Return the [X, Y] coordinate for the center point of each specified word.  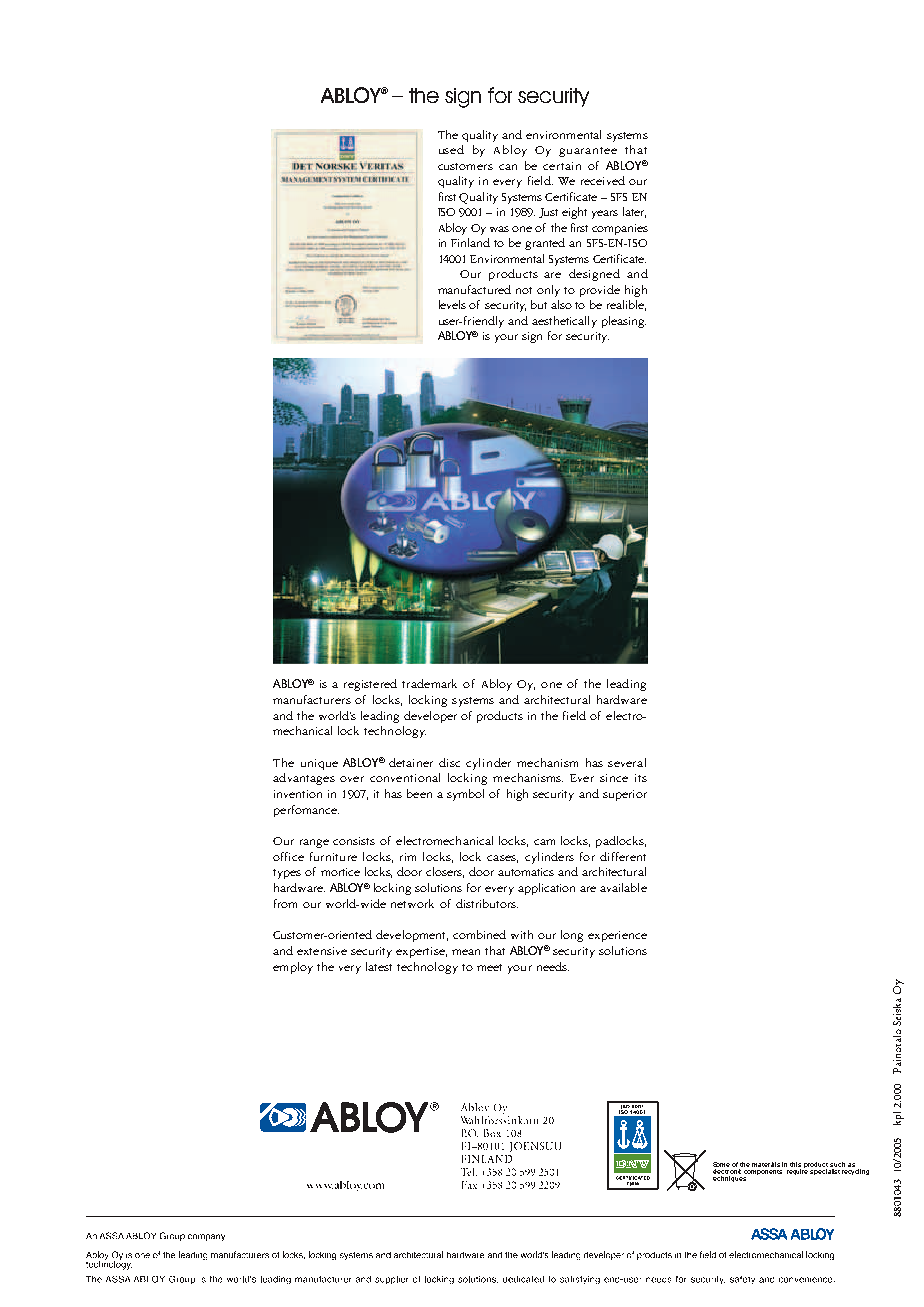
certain [562, 166]
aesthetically [564, 322]
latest [379, 966]
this [795, 1164]
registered [370, 685]
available [623, 887]
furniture [333, 856]
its [641, 778]
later [634, 212]
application [546, 889]
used [451, 149]
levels [452, 304]
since [614, 778]
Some [721, 1164]
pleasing [624, 322]
